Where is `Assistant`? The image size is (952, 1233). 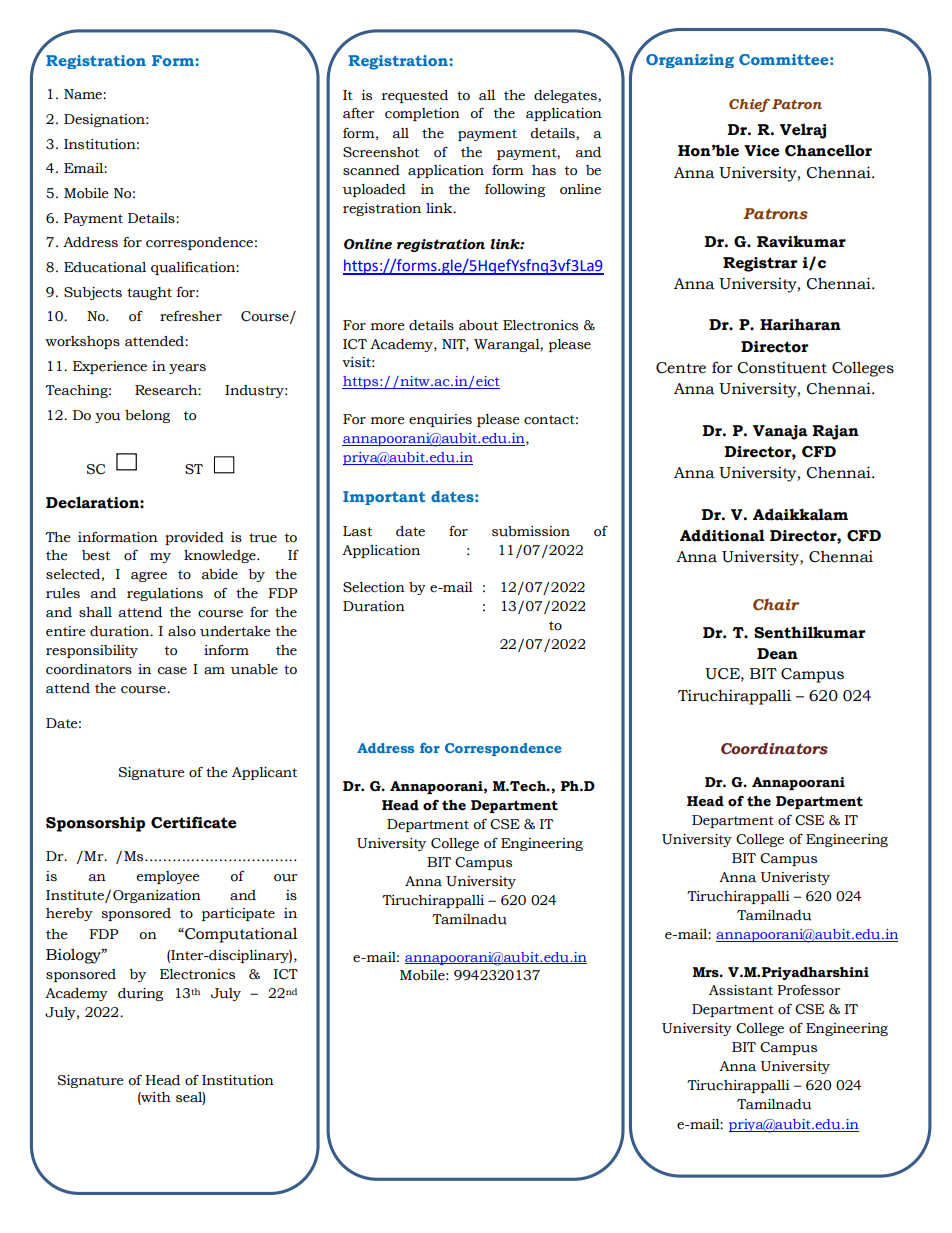
Assistant is located at coordinates (741, 990).
